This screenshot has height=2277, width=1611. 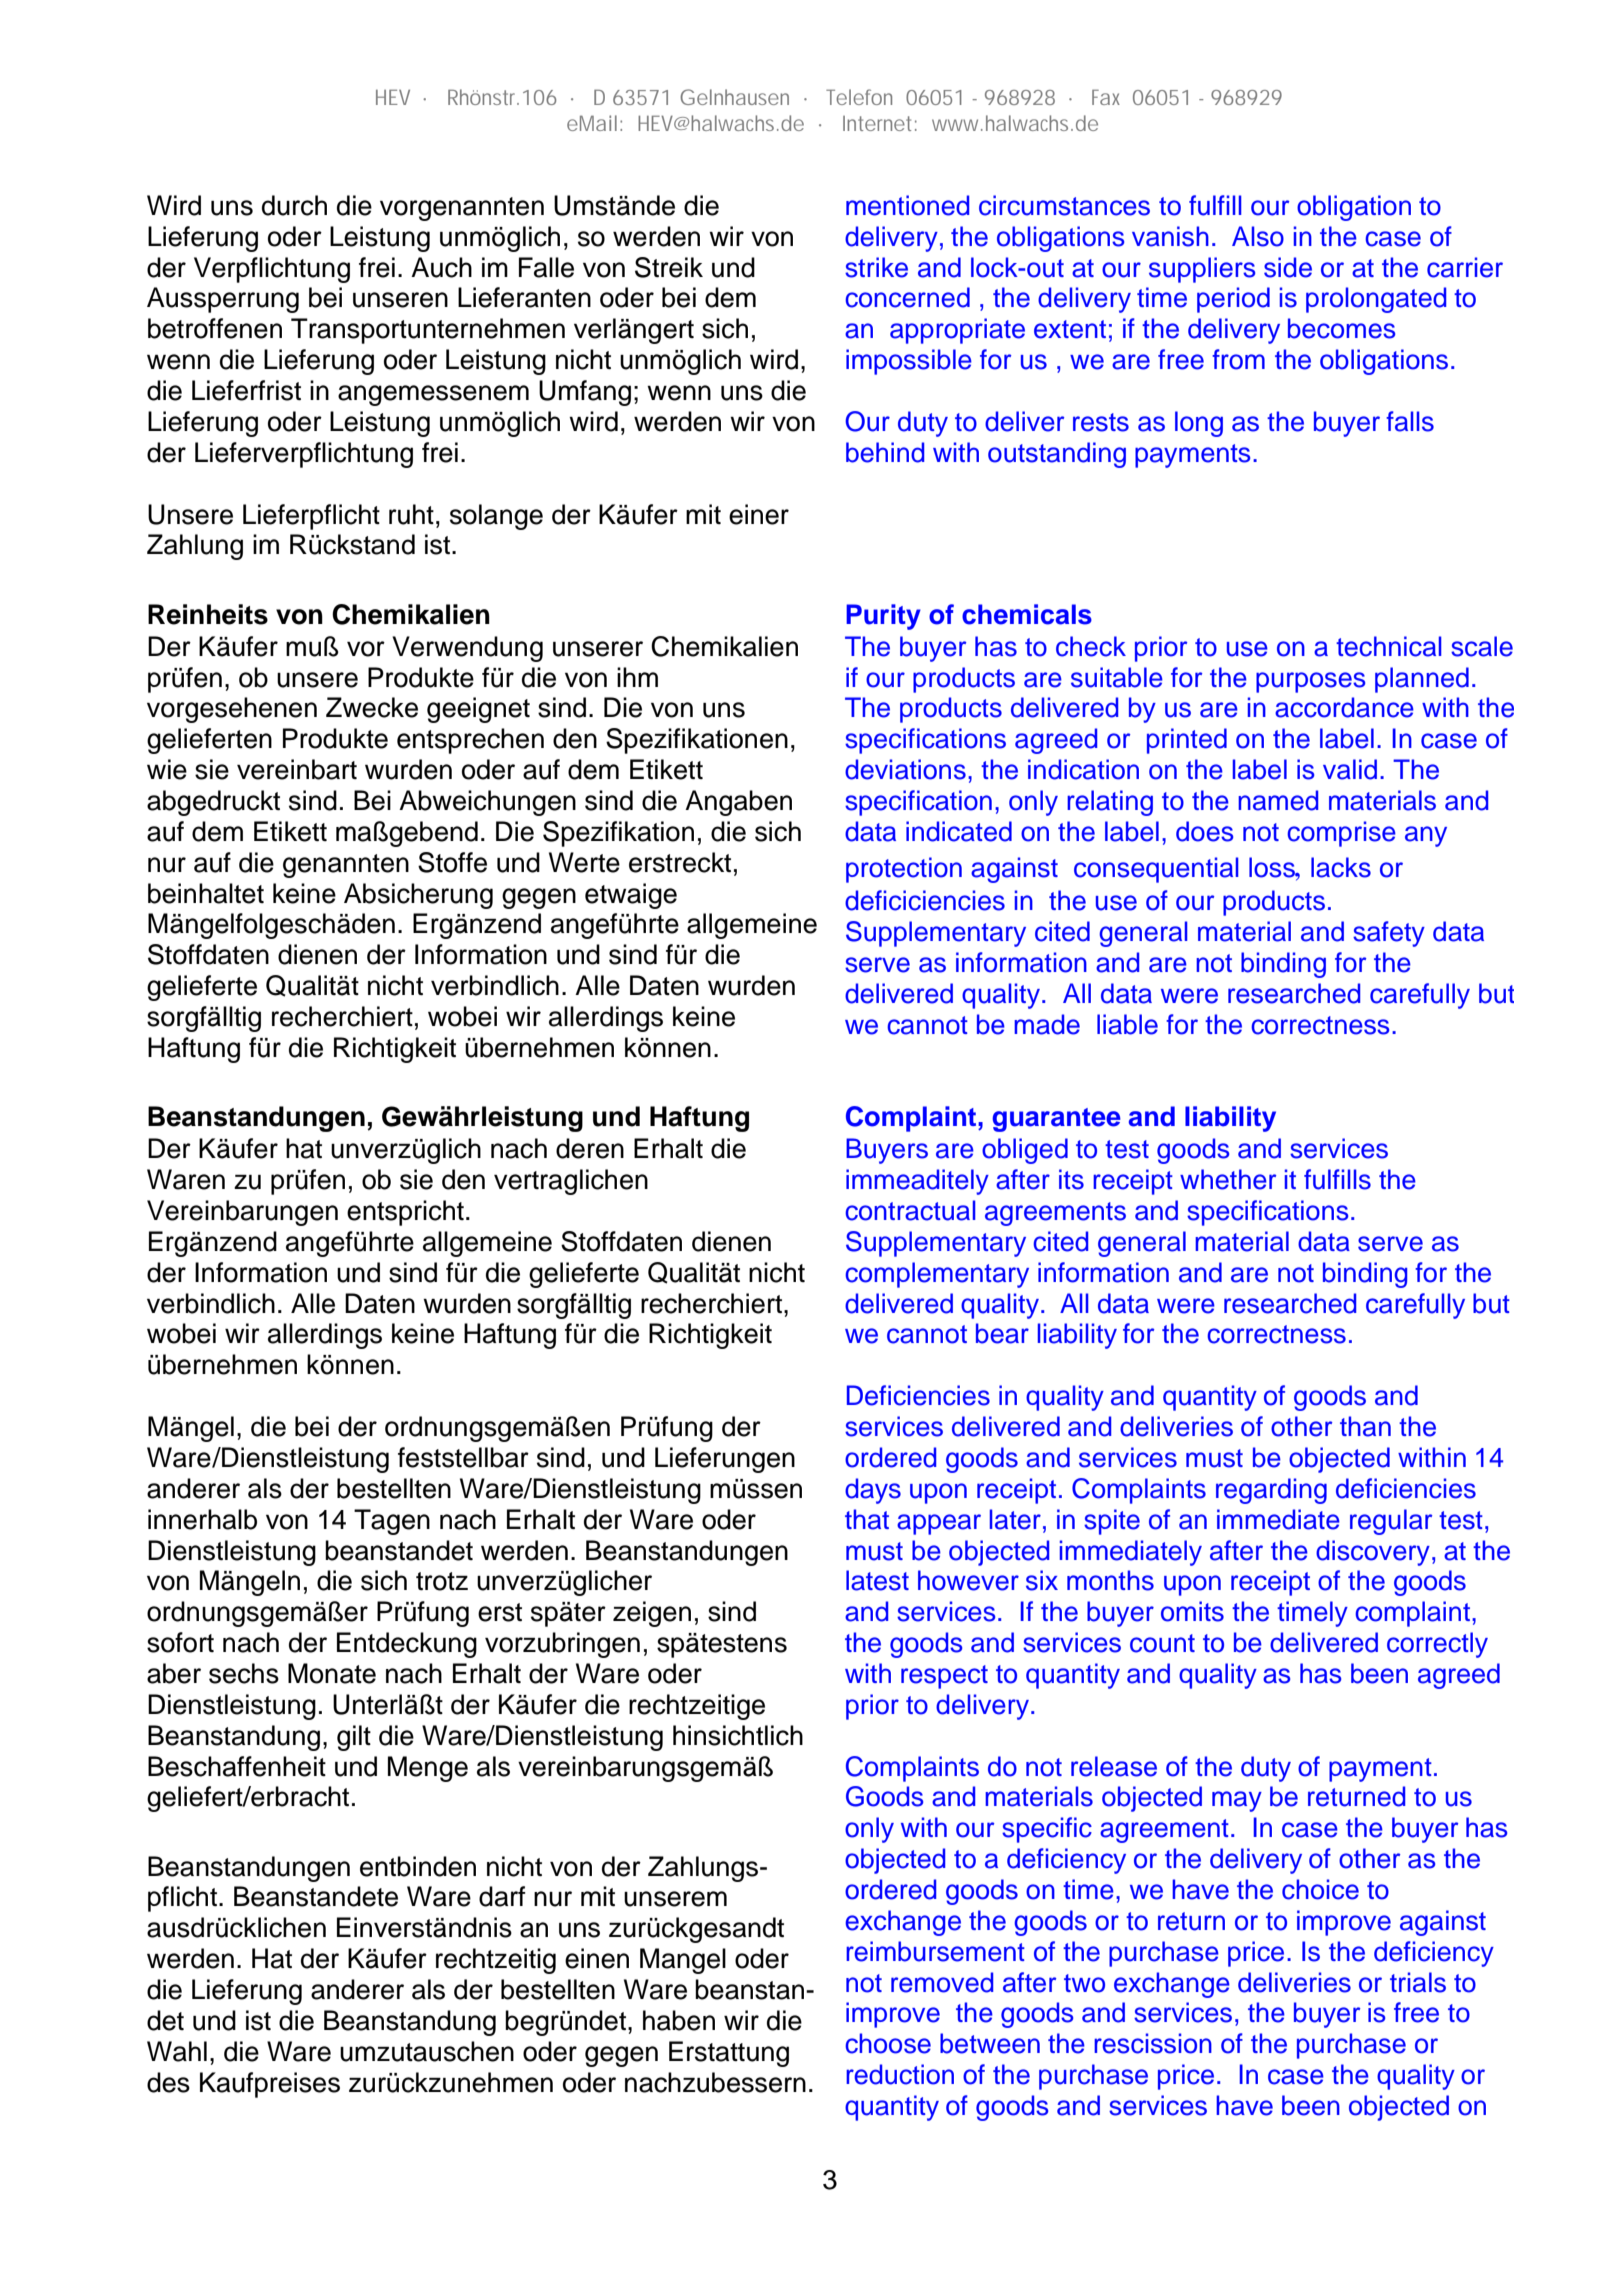 I want to click on Monate, so click(x=332, y=1673).
